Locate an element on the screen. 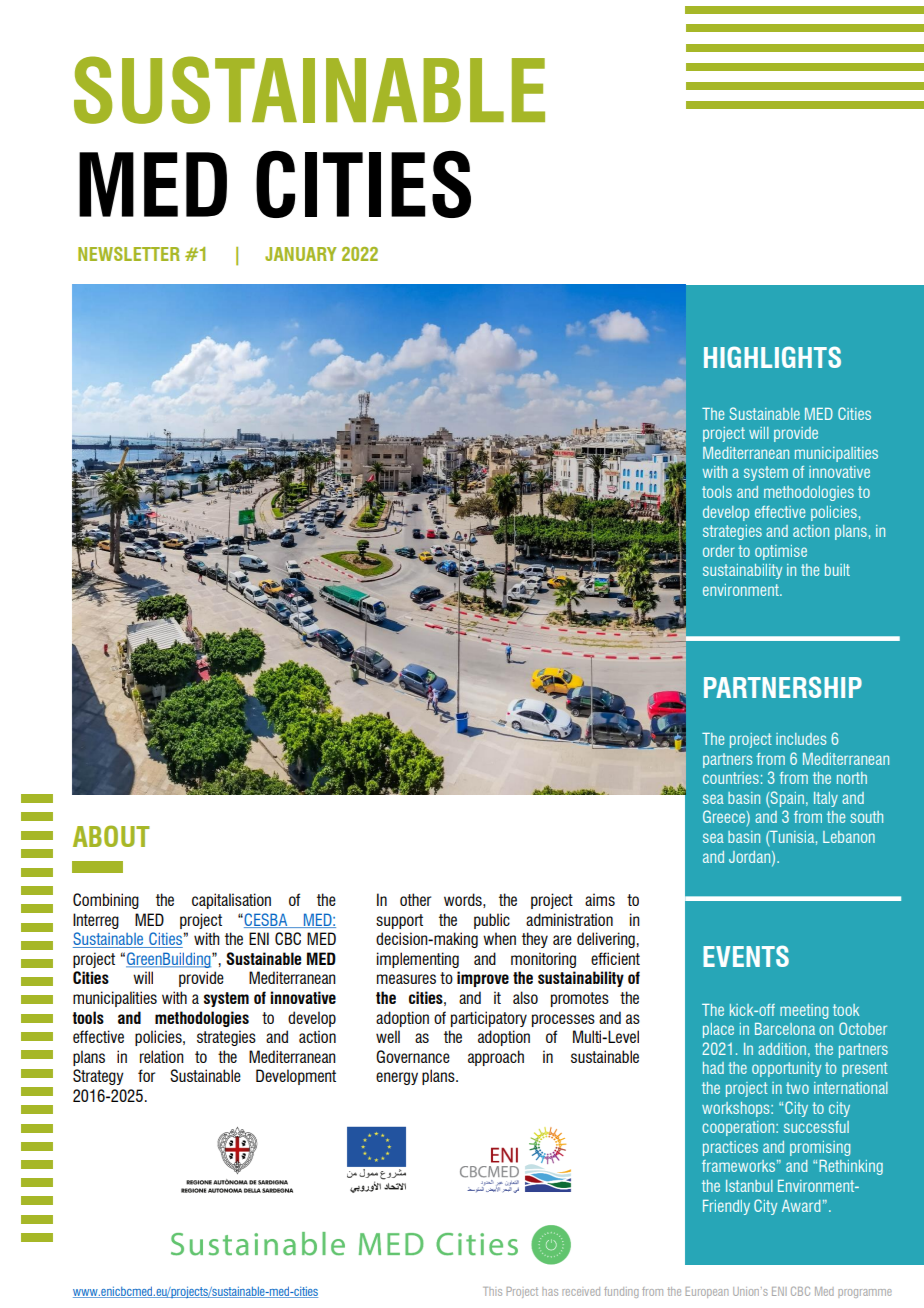  JANUARY is located at coordinates (301, 254).
